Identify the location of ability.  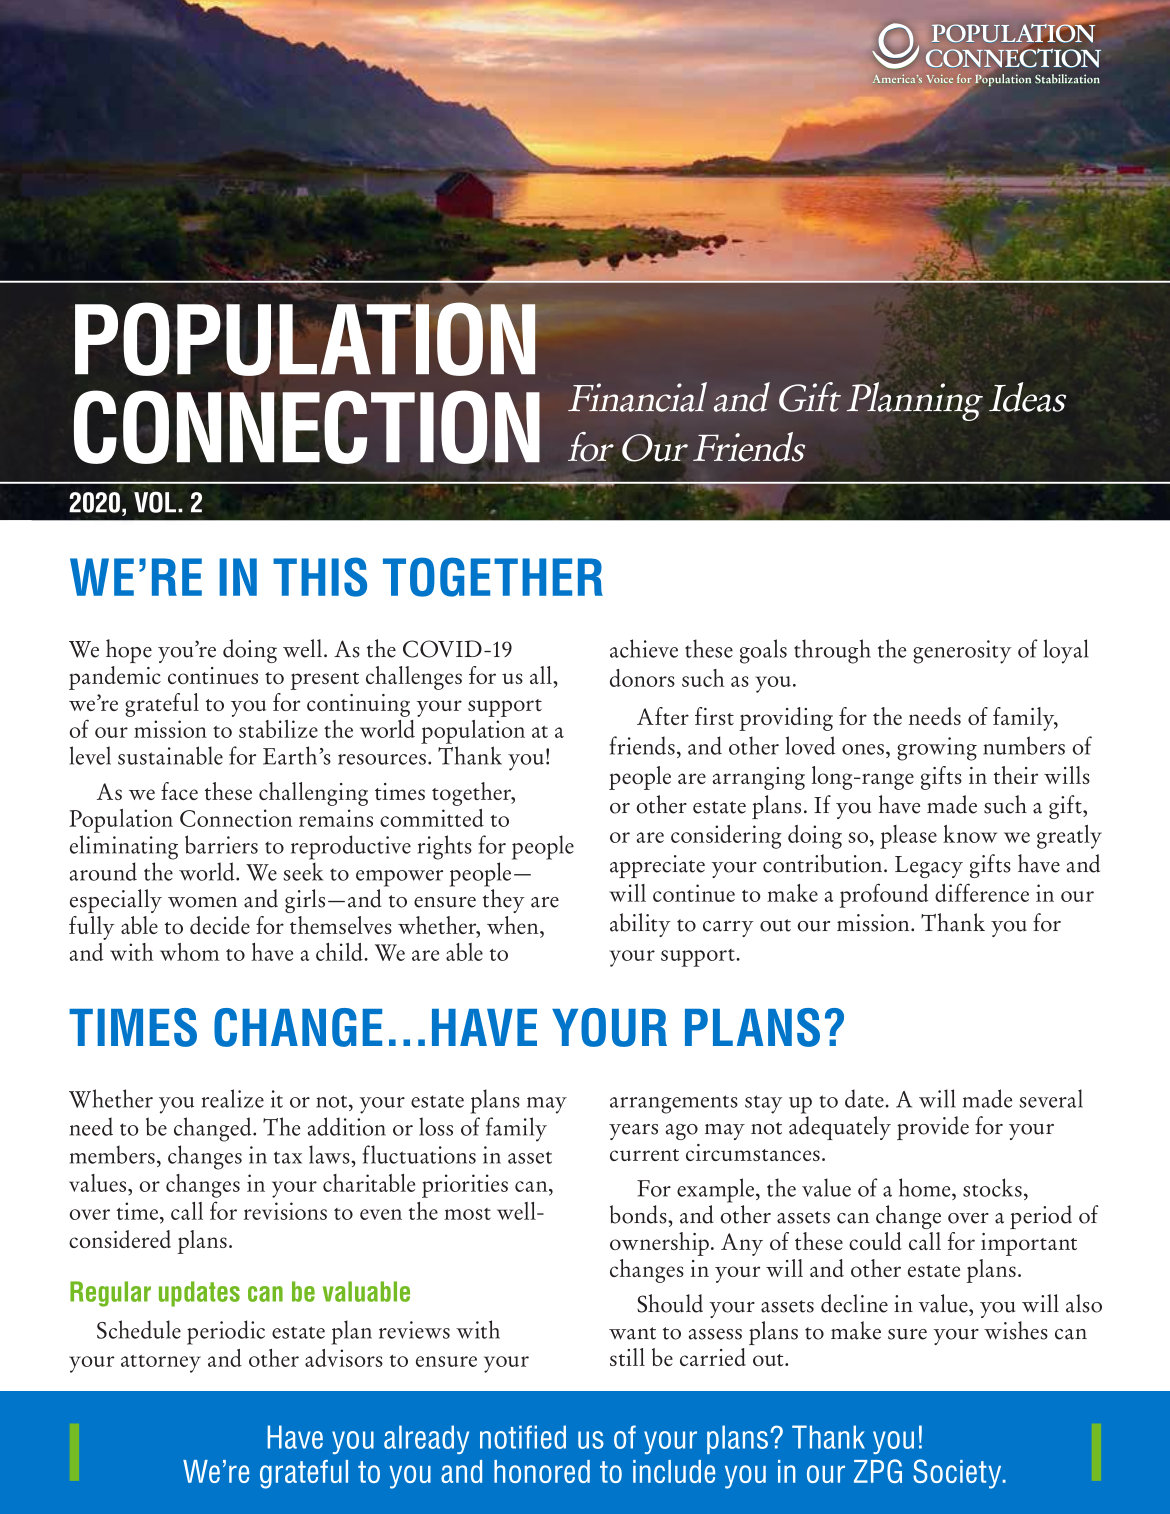
(640, 925).
